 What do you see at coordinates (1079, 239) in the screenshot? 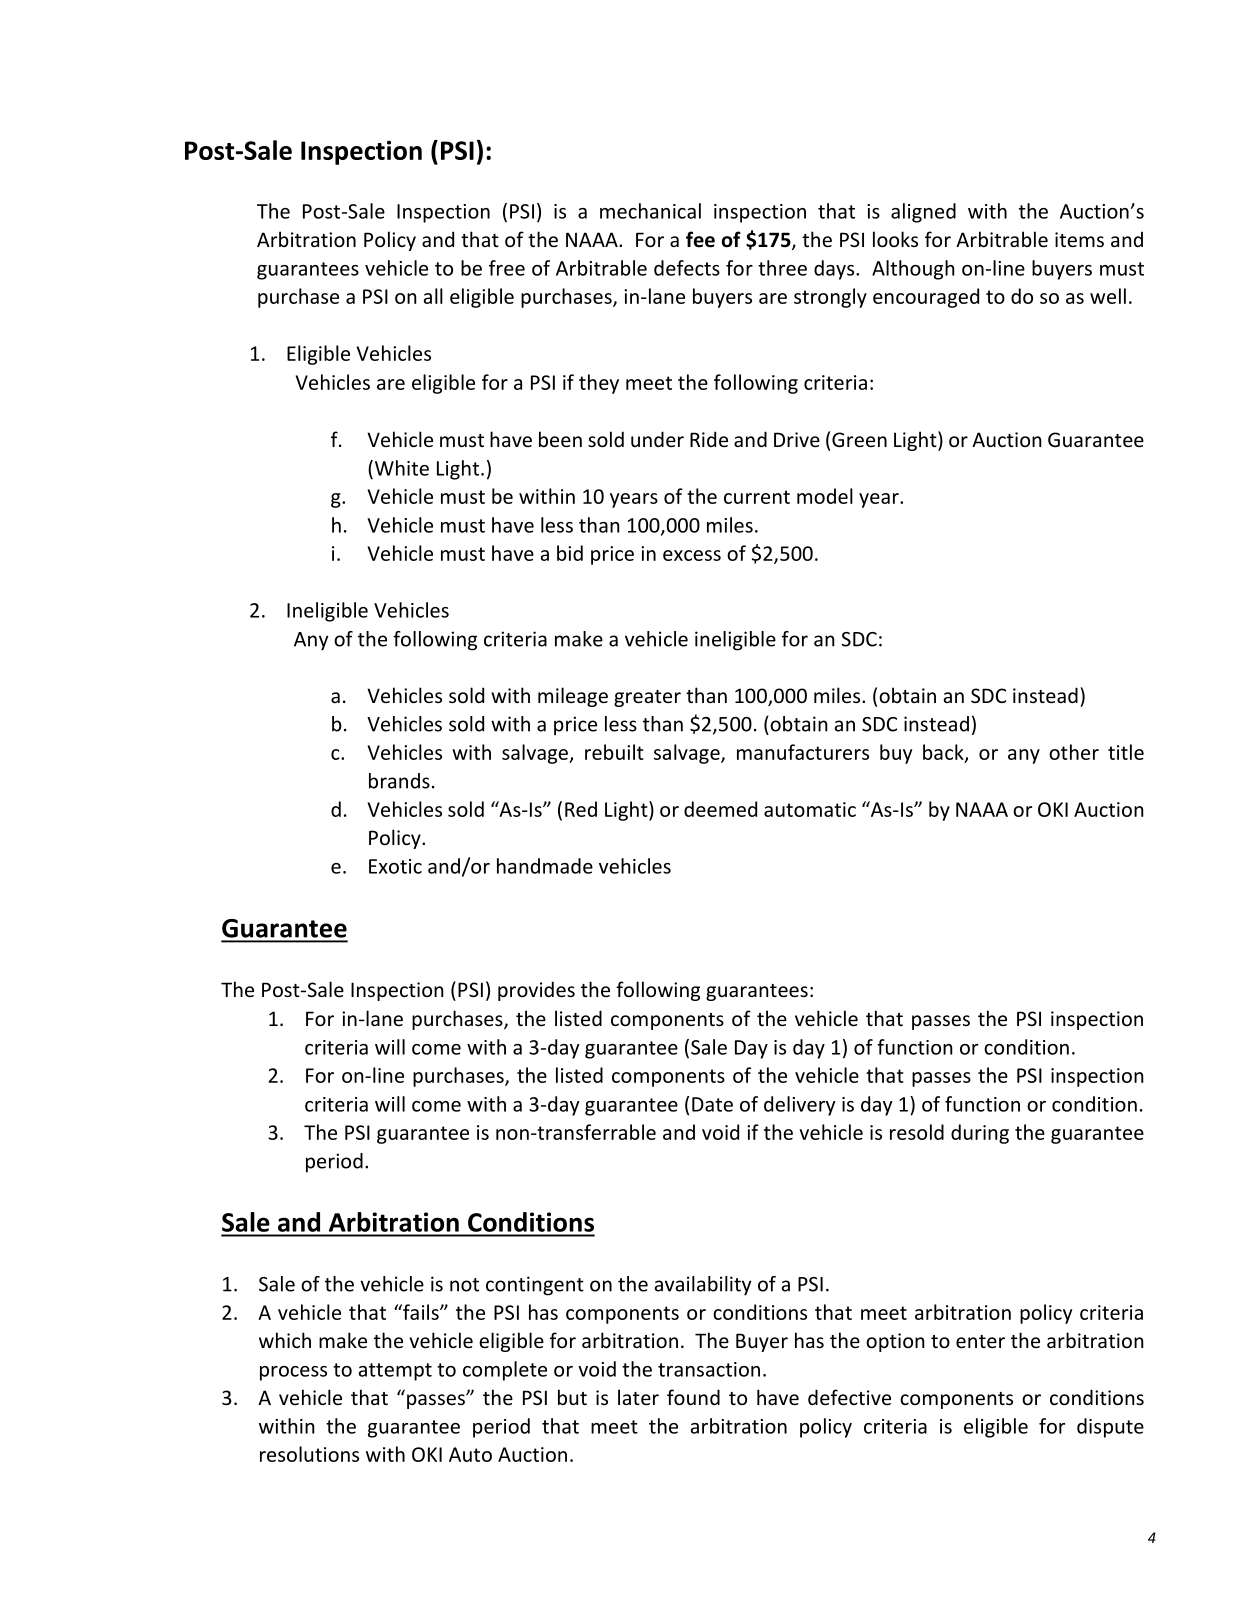
I see `items` at bounding box center [1079, 239].
